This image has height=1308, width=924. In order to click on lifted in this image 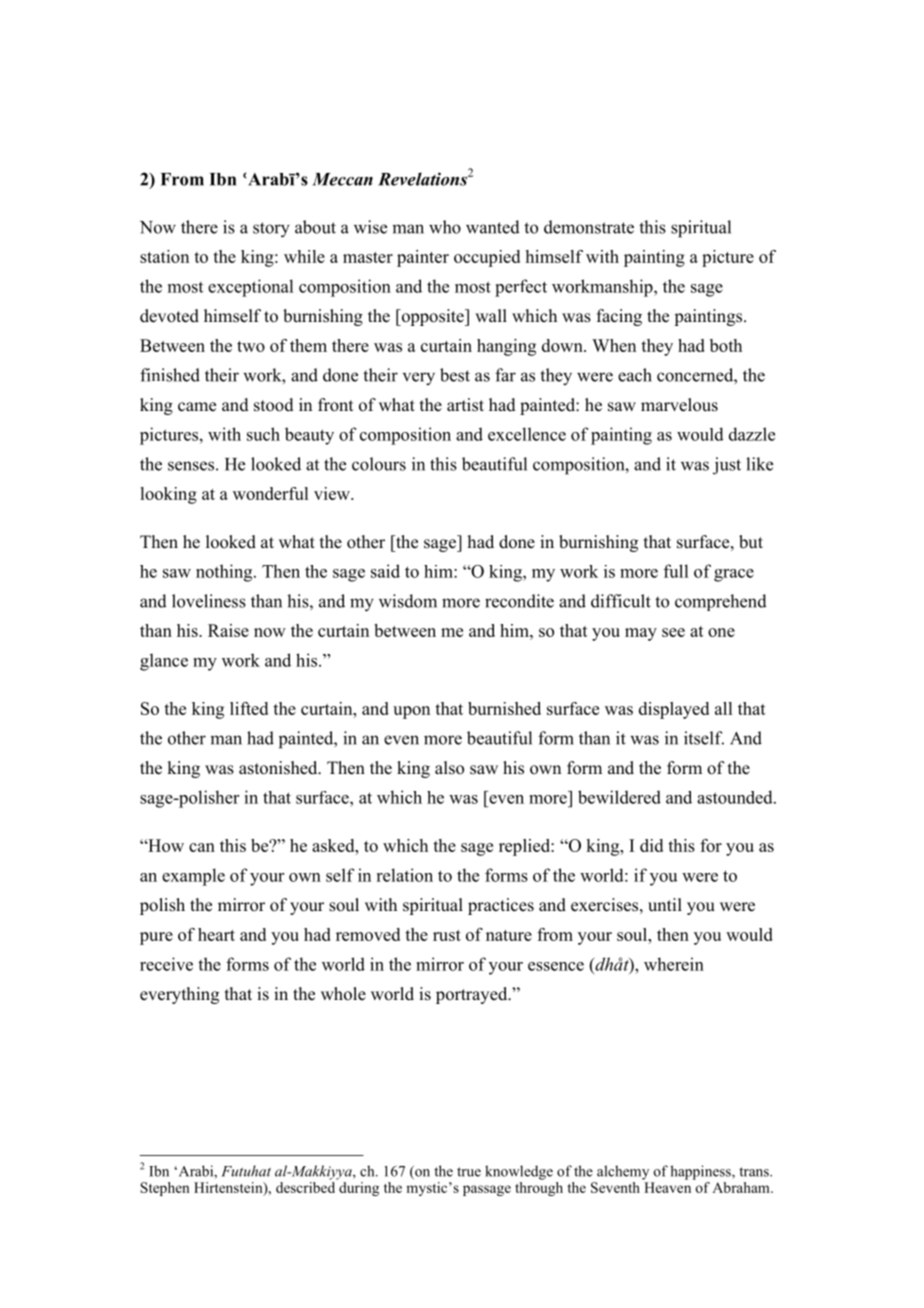, I will do `click(249, 708)`.
